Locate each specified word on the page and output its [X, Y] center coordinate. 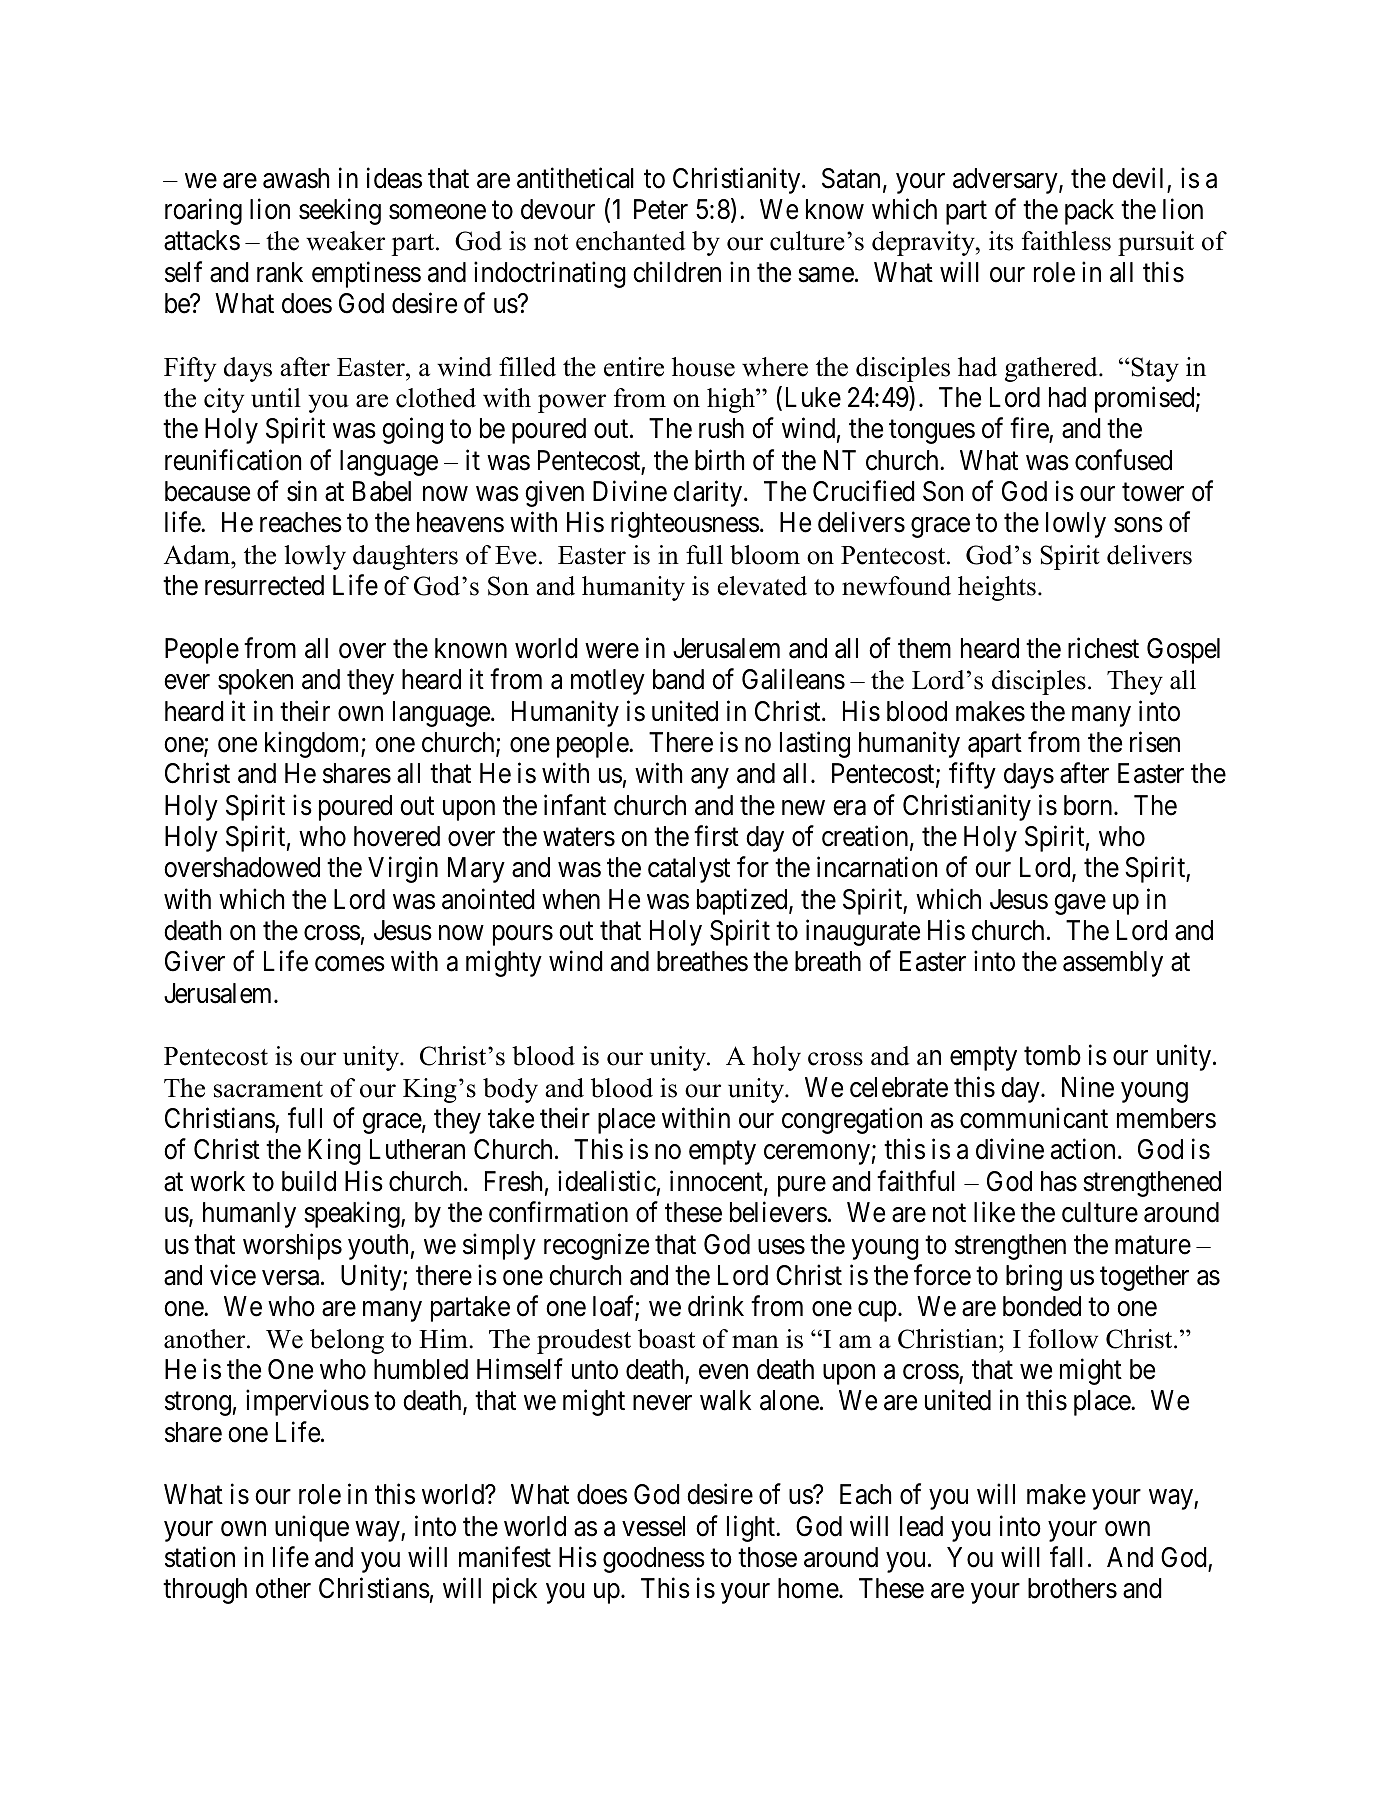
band [678, 679]
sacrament [268, 1089]
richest [1103, 648]
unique [312, 1528]
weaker [345, 241]
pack [1089, 212]
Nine [1088, 1087]
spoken [255, 682]
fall [1066, 1557]
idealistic [607, 1181]
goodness [654, 1560]
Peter [661, 209]
